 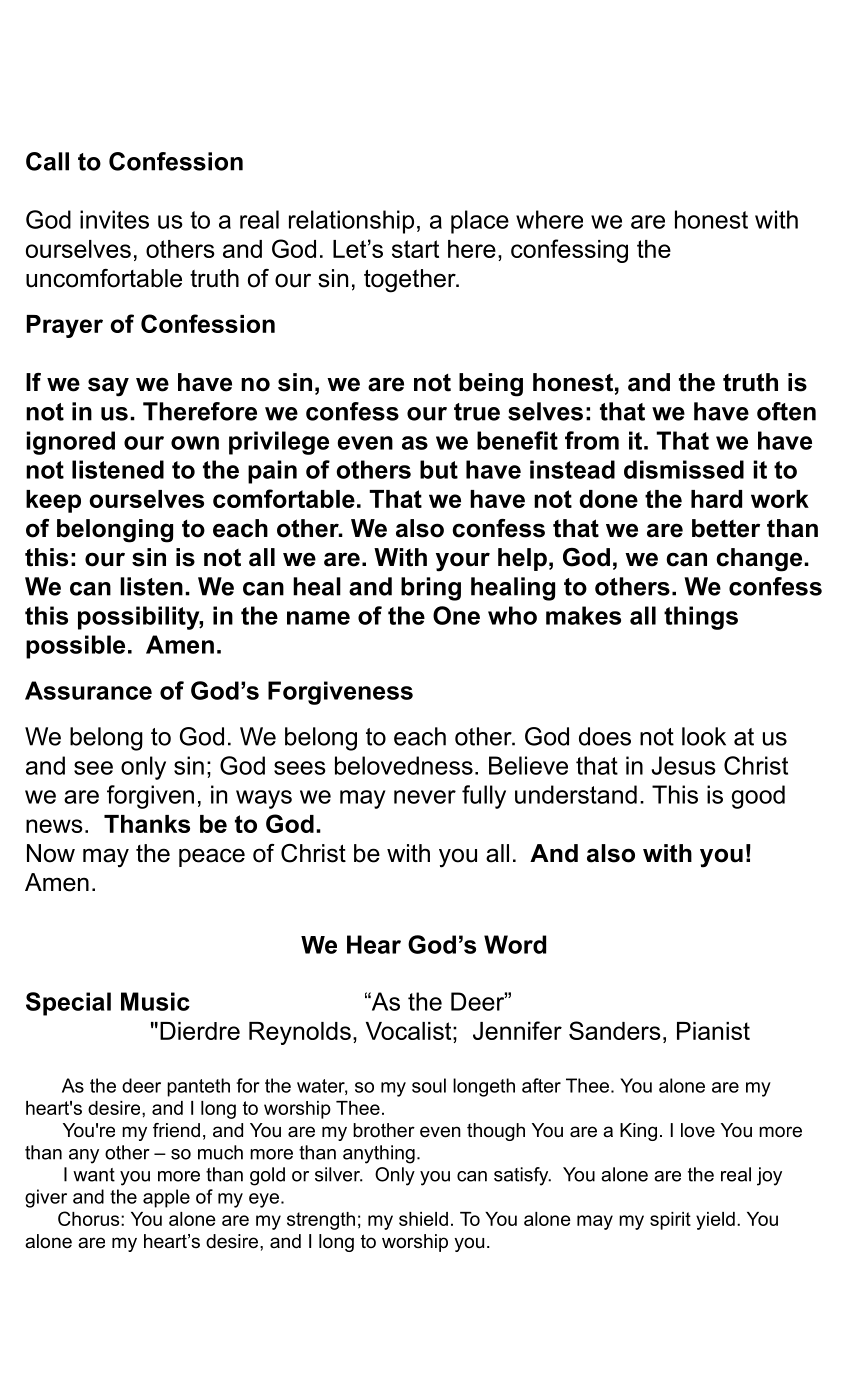 What do you see at coordinates (88, 690) in the screenshot?
I see `Assurance` at bounding box center [88, 690].
